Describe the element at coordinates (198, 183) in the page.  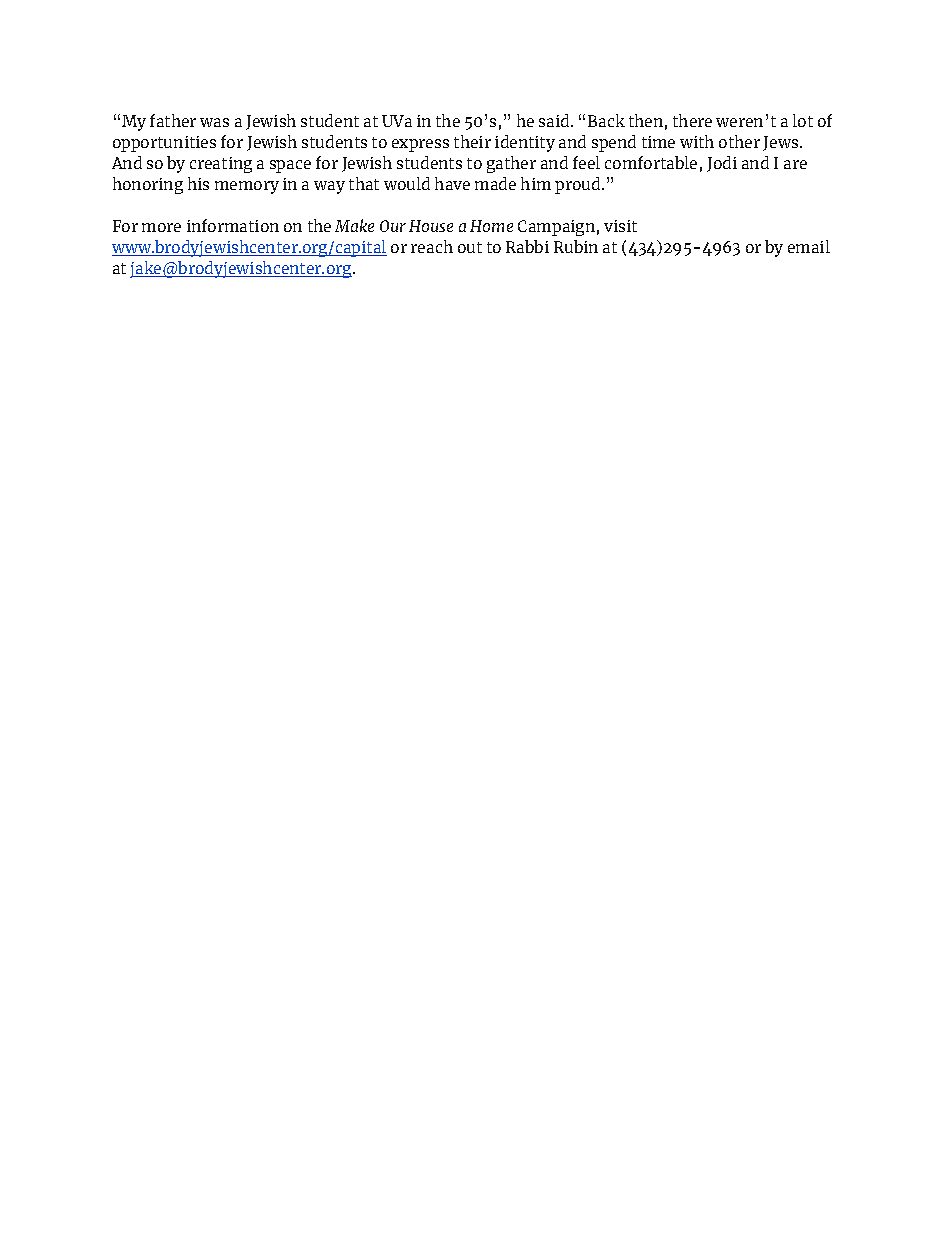
I see `his` at that location.
